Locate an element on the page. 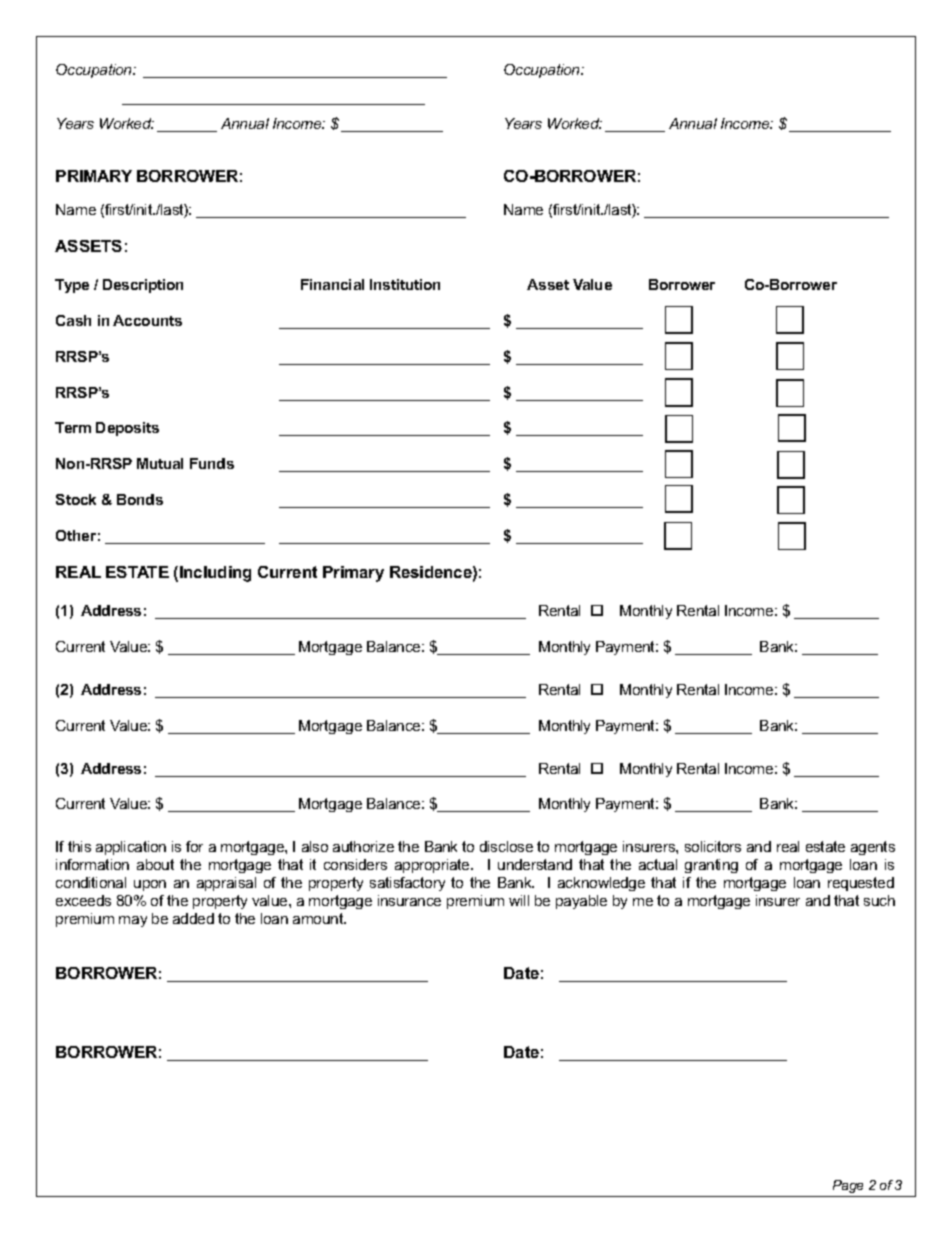 Image resolution: width=952 pixels, height=1233 pixels. Financial is located at coordinates (332, 284).
